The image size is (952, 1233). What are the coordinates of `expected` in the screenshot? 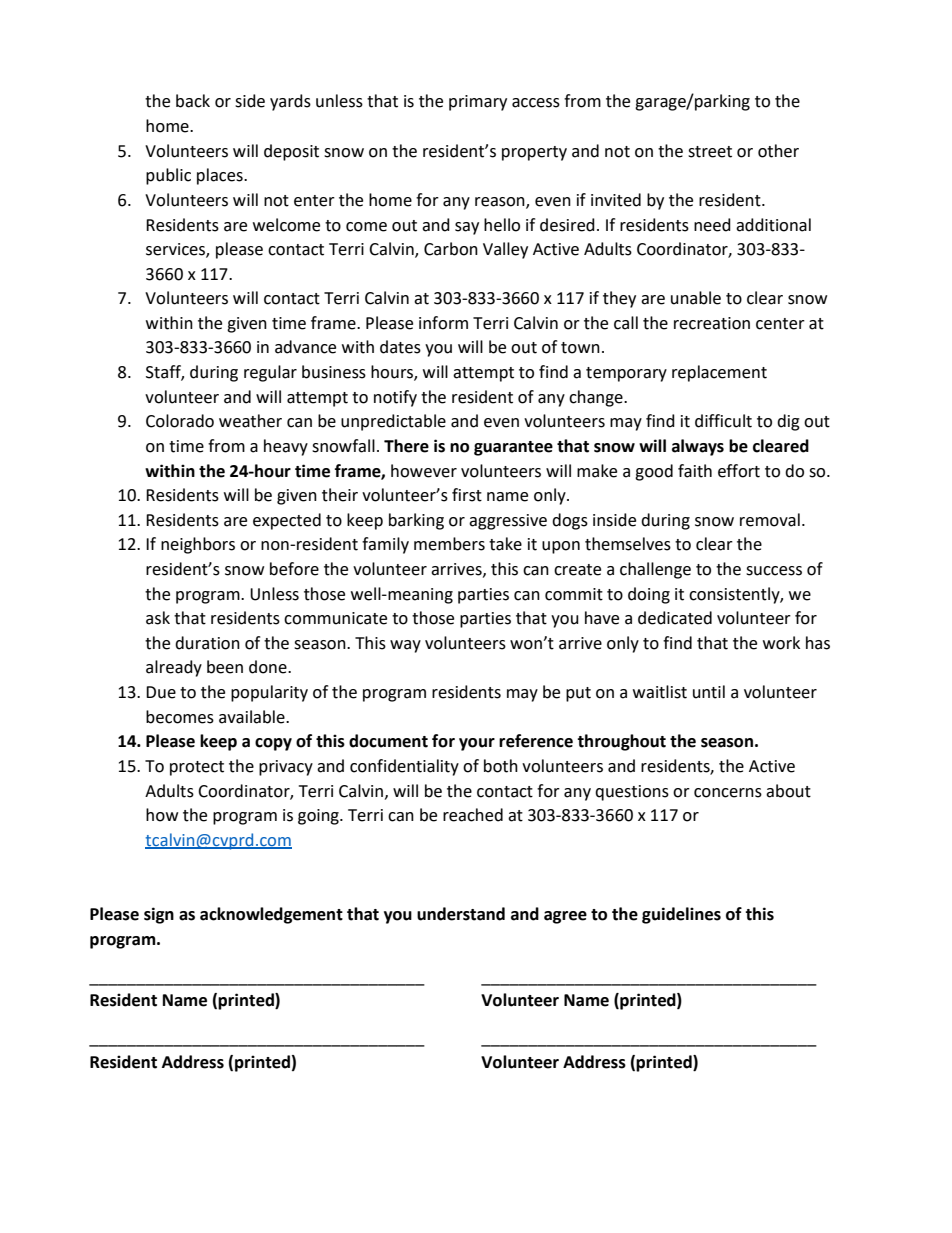 It's located at (287, 521).
